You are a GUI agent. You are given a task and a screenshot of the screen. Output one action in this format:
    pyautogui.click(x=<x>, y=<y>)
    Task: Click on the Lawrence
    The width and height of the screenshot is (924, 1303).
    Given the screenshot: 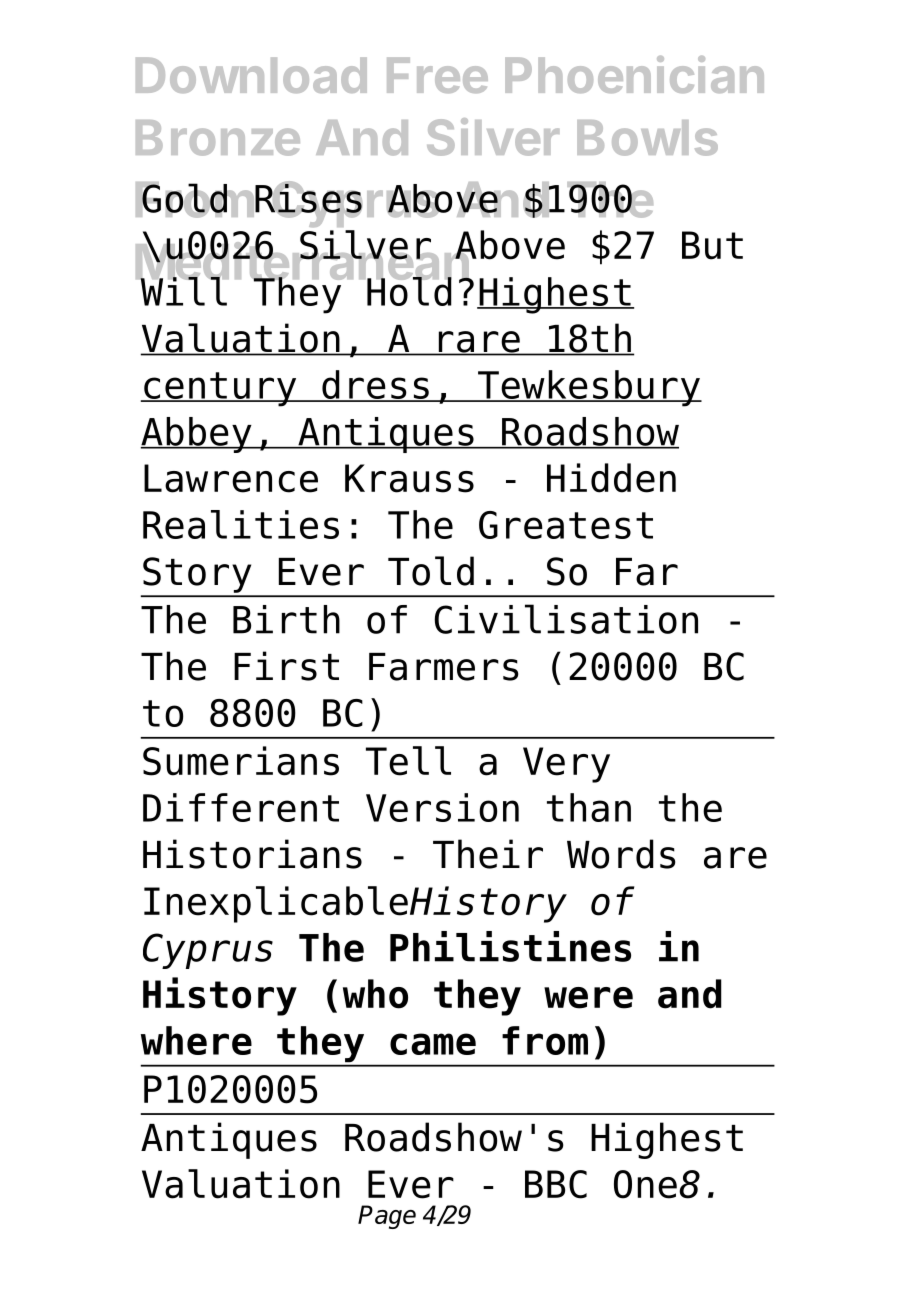 What is the action you would take?
    pyautogui.click(x=231, y=478)
